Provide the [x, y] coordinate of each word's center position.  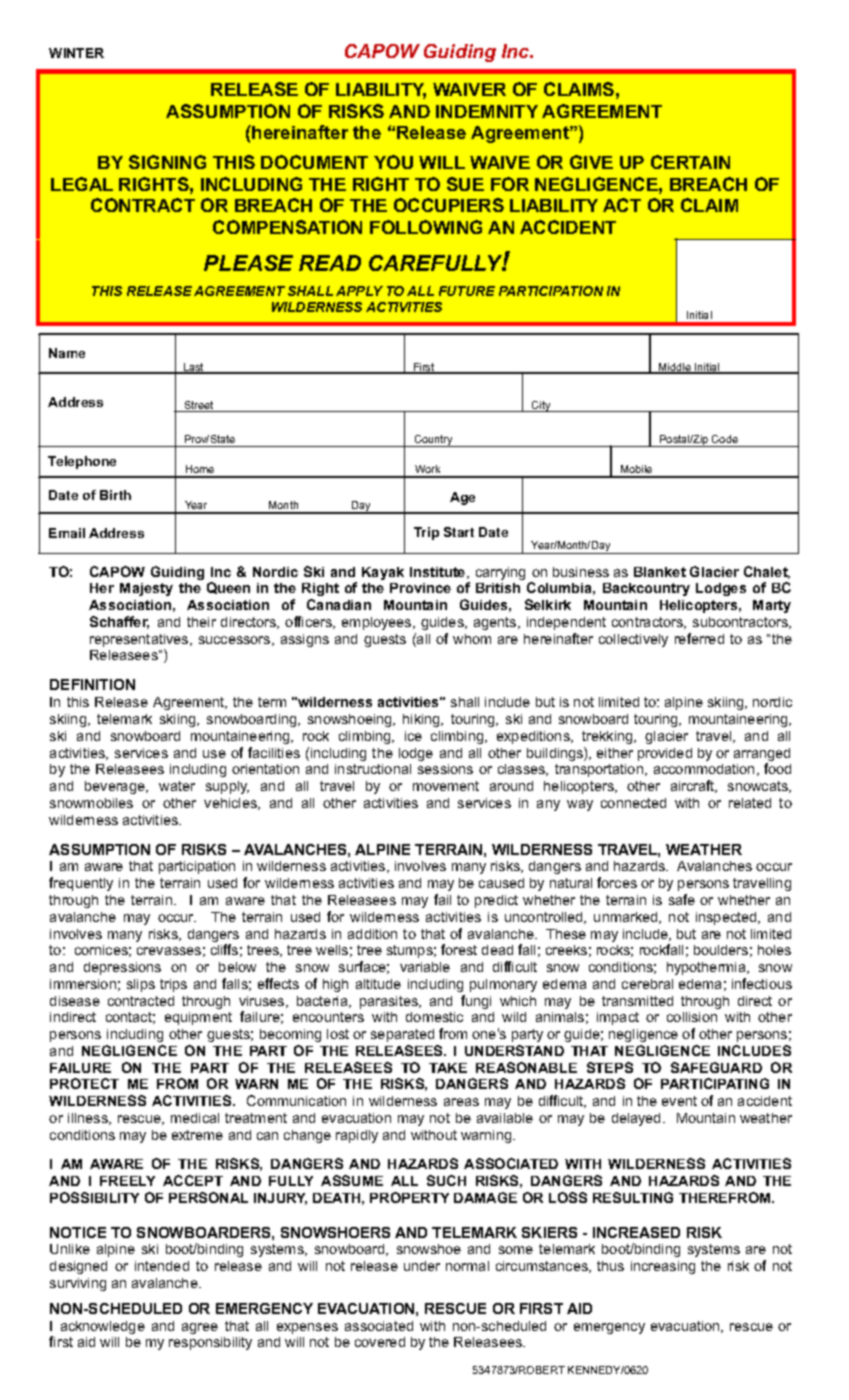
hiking [422, 720]
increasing [663, 1267]
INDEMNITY [487, 111]
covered [380, 1342]
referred [699, 638]
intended [162, 1266]
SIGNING [167, 162]
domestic [434, 1017]
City [541, 406]
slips [141, 985]
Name [67, 353]
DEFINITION [92, 684]
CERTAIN [690, 162]
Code [725, 439]
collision [692, 1017]
